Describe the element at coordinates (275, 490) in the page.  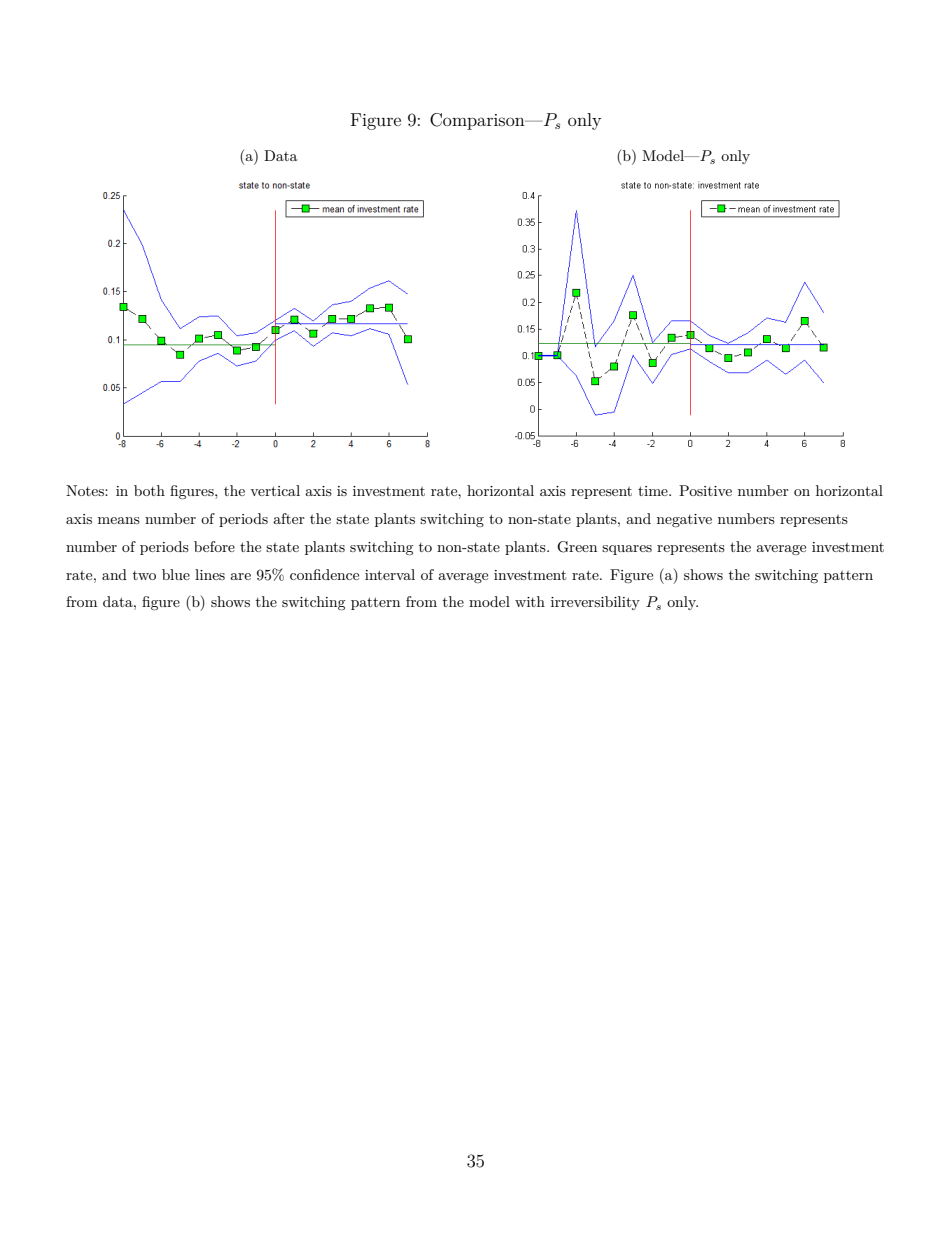
I see `vertical` at that location.
